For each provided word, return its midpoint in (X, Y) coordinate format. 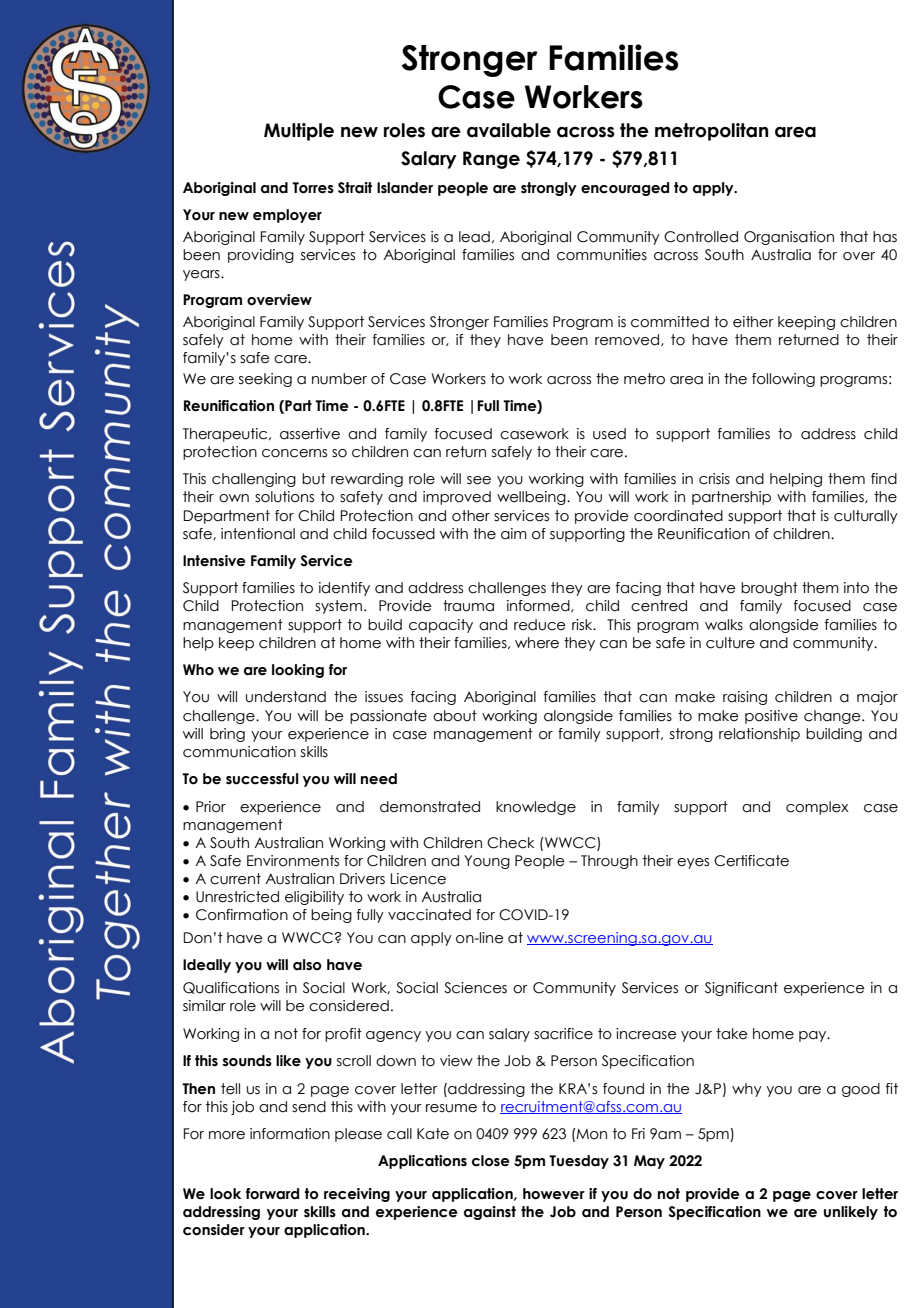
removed (628, 340)
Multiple (299, 132)
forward (272, 1194)
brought (769, 589)
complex (817, 808)
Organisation (789, 238)
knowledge (536, 808)
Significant (741, 989)
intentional (258, 534)
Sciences (475, 988)
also (307, 965)
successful (262, 779)
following (783, 380)
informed (539, 606)
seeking (265, 380)
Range (491, 160)
